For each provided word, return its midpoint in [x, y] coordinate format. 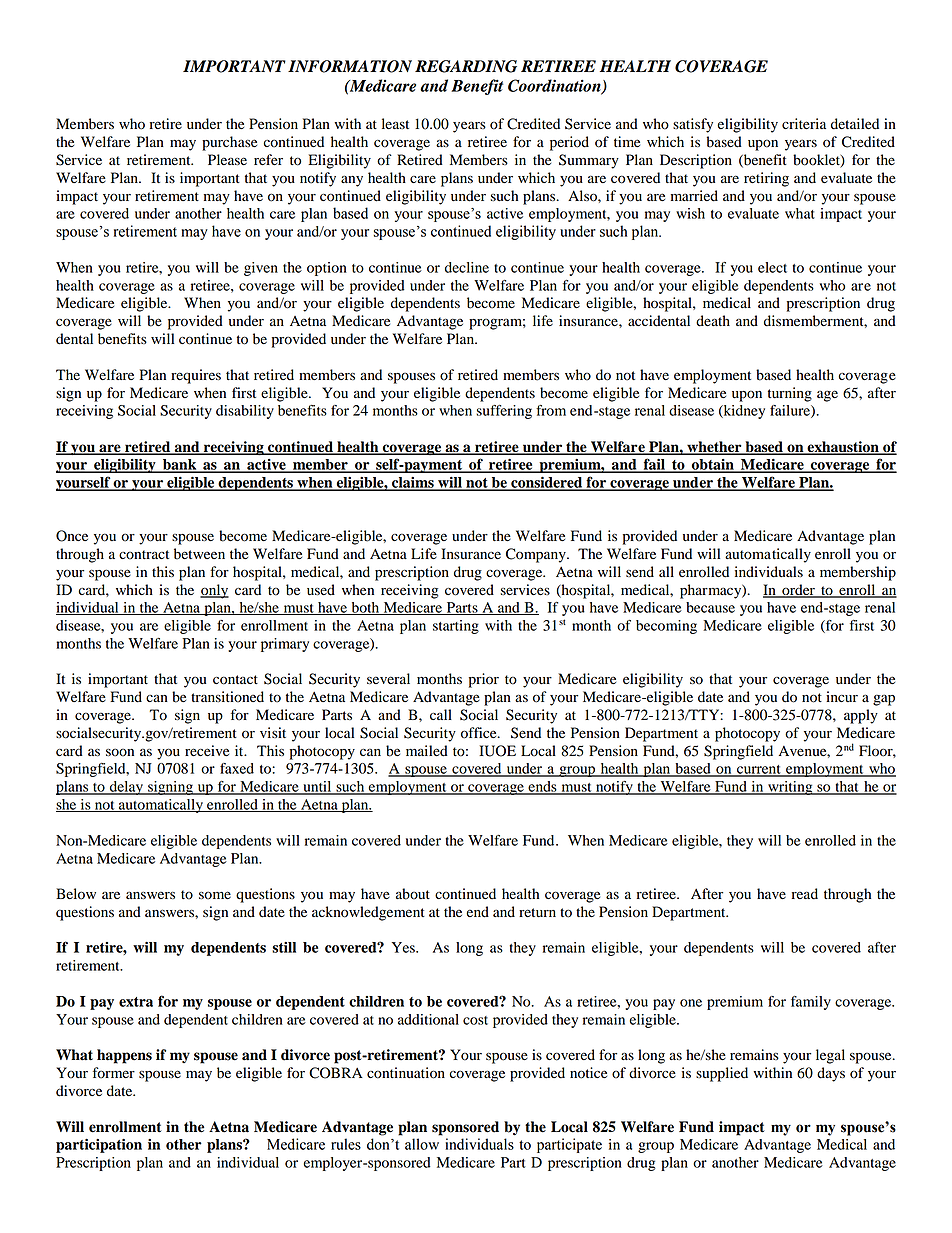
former [114, 1073]
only [214, 591]
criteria [804, 124]
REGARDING [466, 66]
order [798, 590]
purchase [229, 143]
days [831, 1074]
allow [422, 1144]
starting [456, 627]
